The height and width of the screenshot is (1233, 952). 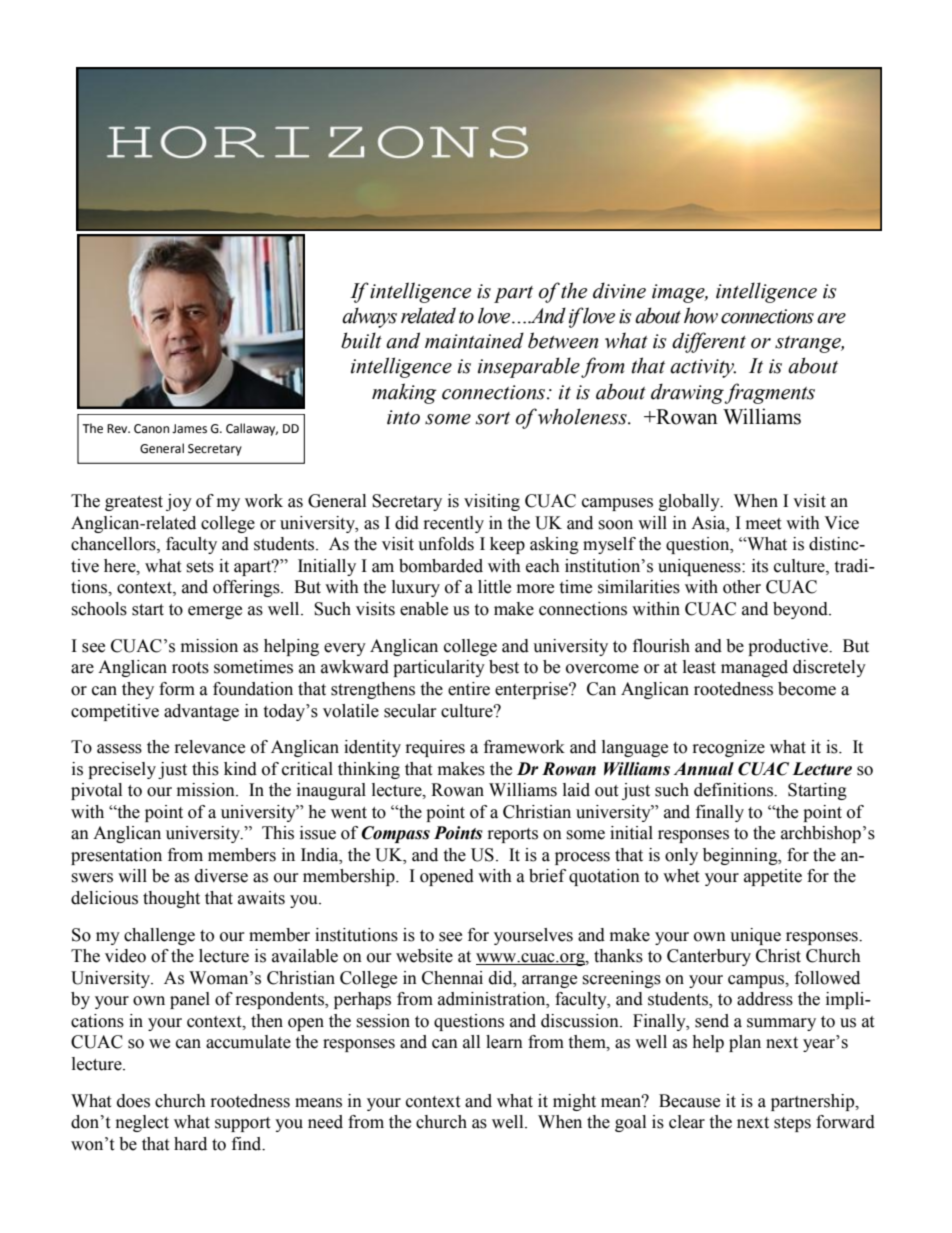 What do you see at coordinates (574, 1102) in the screenshot?
I see `might` at bounding box center [574, 1102].
